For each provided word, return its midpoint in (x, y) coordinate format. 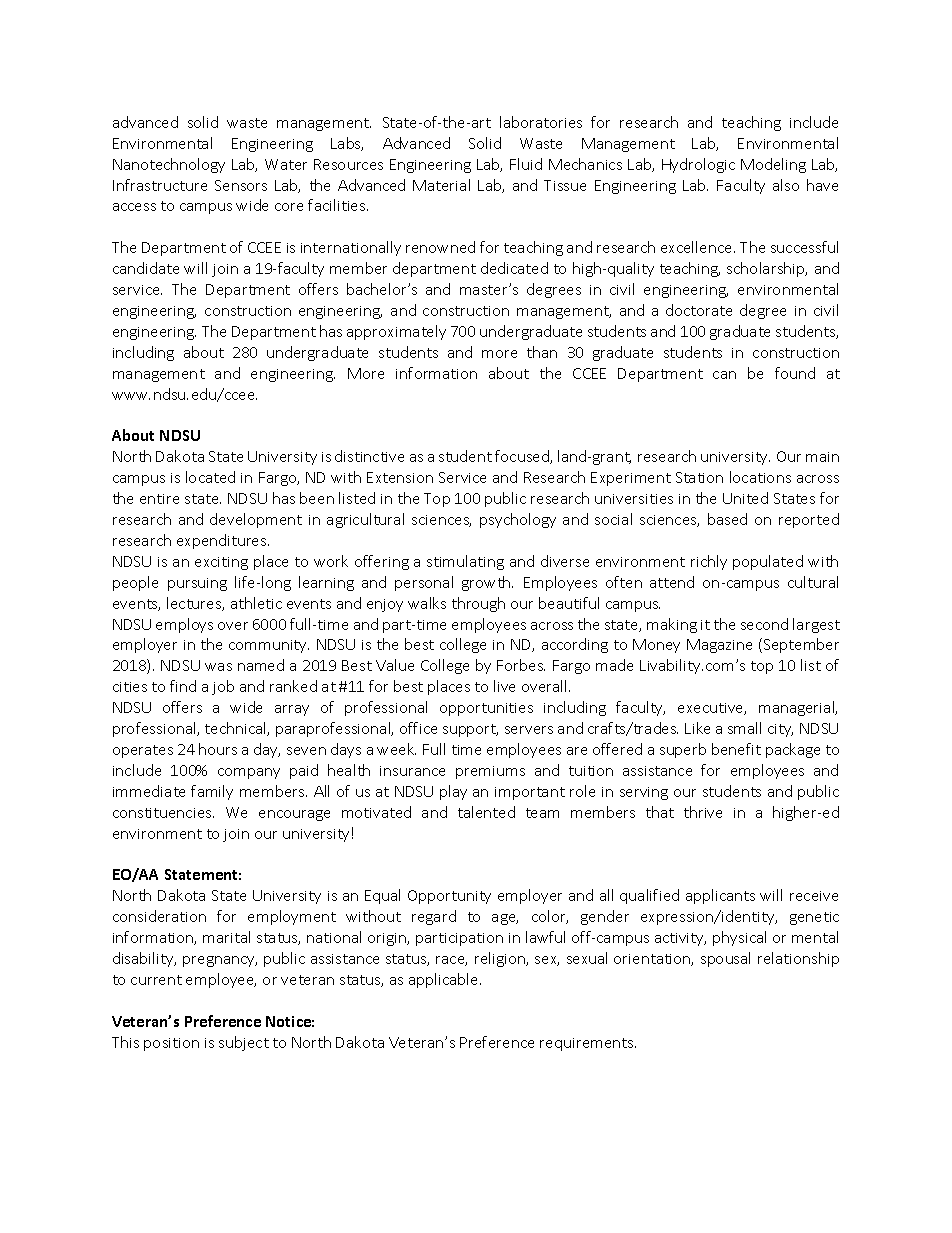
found (795, 373)
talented (486, 812)
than (542, 352)
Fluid (526, 164)
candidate (146, 268)
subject (244, 1043)
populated (768, 562)
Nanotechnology (169, 165)
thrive (703, 812)
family (212, 792)
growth (487, 583)
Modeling (773, 165)
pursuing (197, 584)
